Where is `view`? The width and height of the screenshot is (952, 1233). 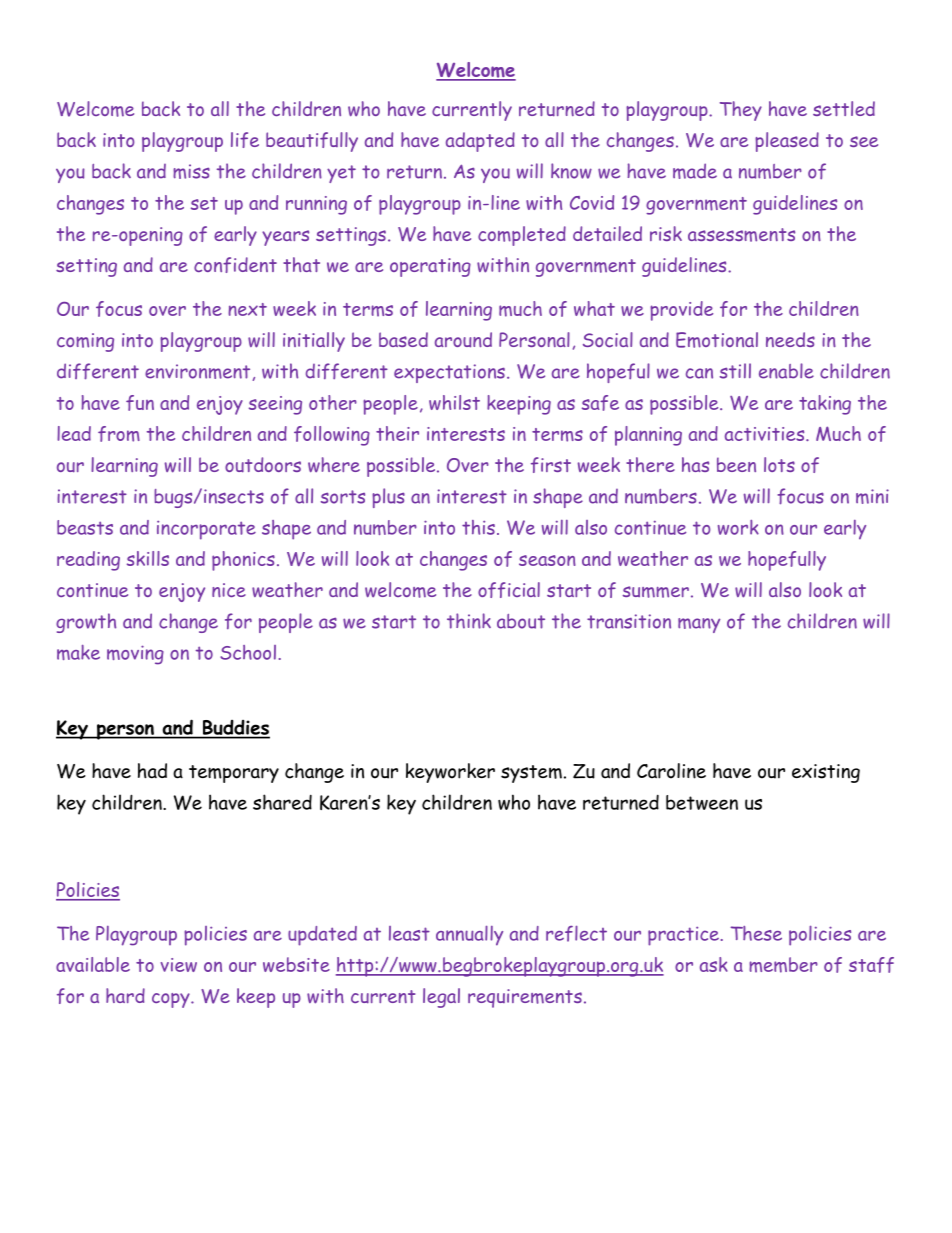 view is located at coordinates (179, 965).
